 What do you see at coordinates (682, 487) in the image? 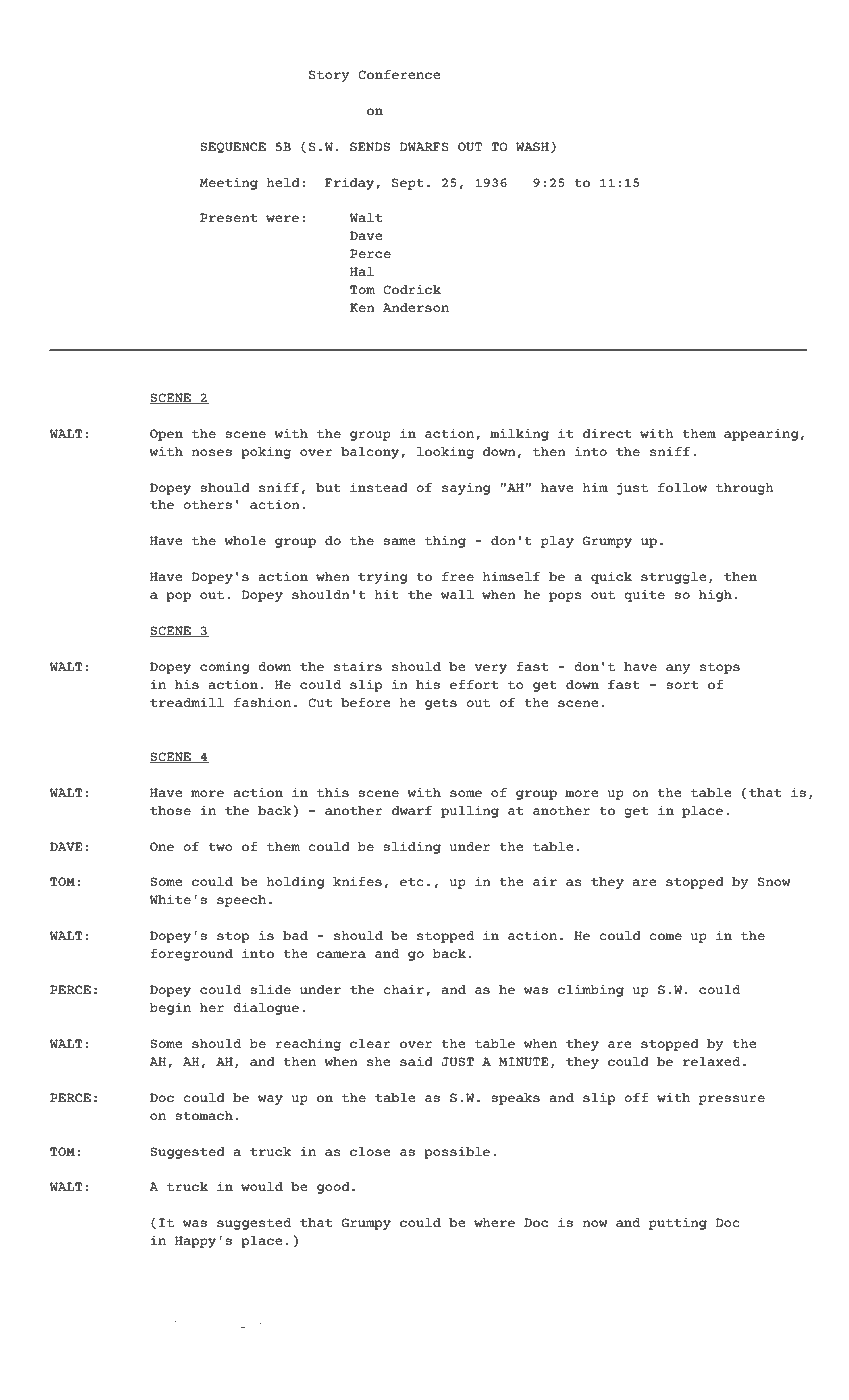
I see `follow` at bounding box center [682, 487].
